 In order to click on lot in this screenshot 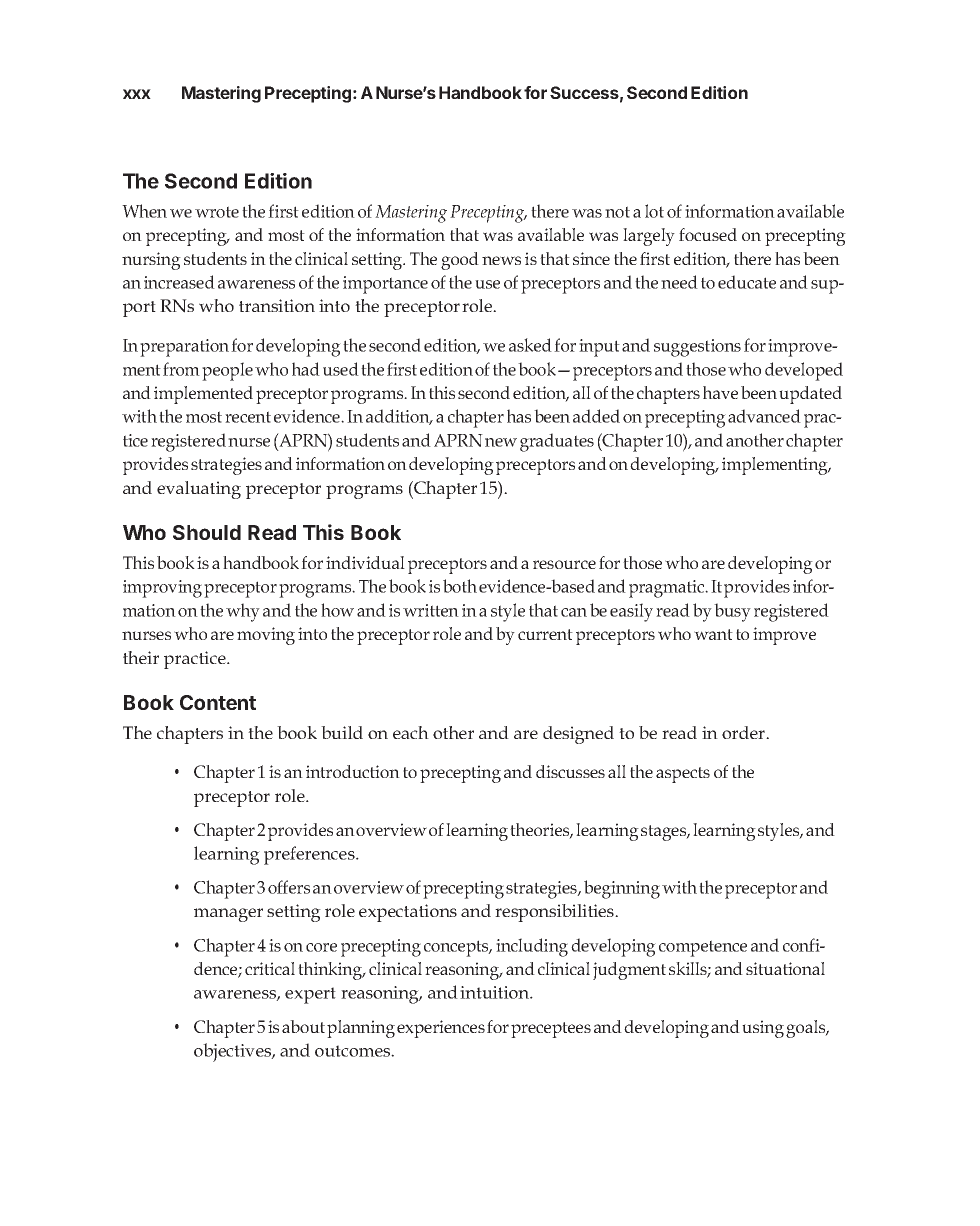, I will do `click(654, 211)`.
